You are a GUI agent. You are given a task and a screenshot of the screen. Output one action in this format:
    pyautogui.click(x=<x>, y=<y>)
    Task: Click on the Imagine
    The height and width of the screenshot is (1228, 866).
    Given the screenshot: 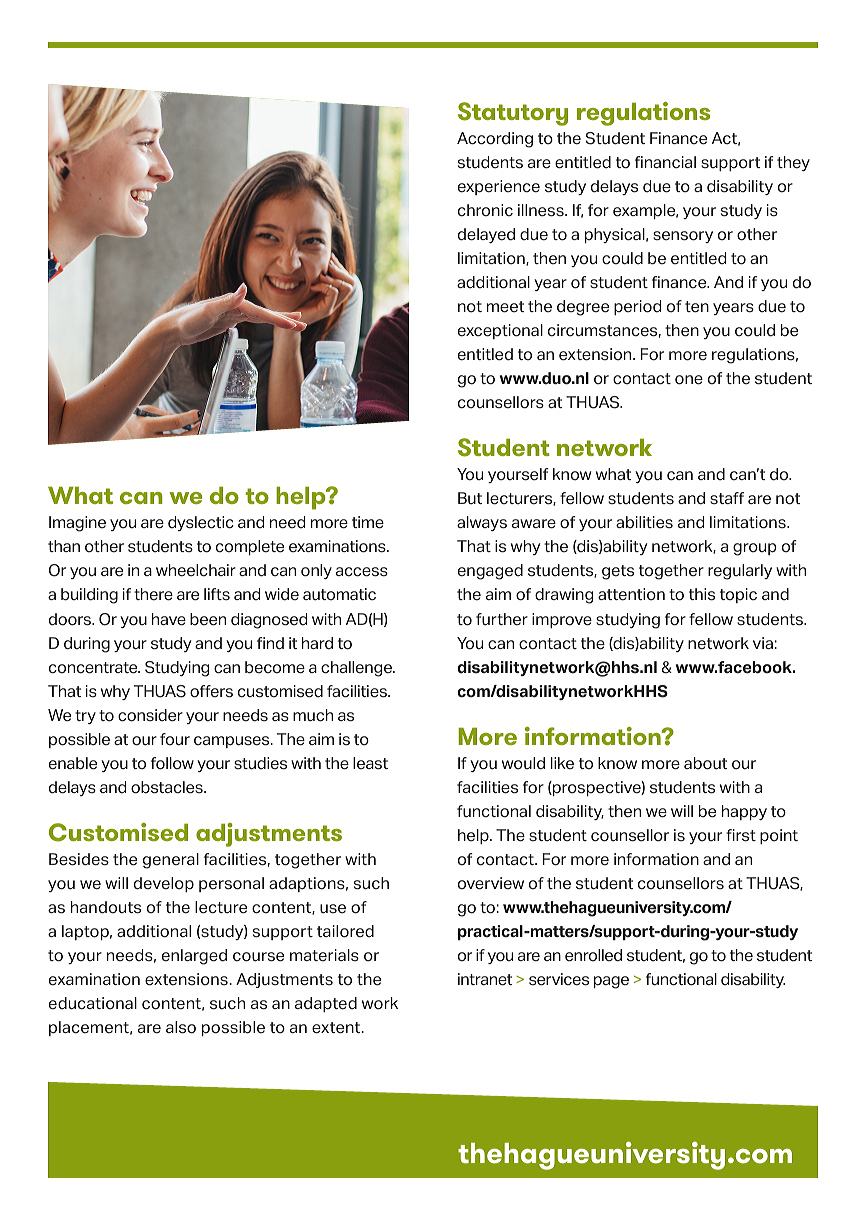 What is the action you would take?
    pyautogui.click(x=77, y=524)
